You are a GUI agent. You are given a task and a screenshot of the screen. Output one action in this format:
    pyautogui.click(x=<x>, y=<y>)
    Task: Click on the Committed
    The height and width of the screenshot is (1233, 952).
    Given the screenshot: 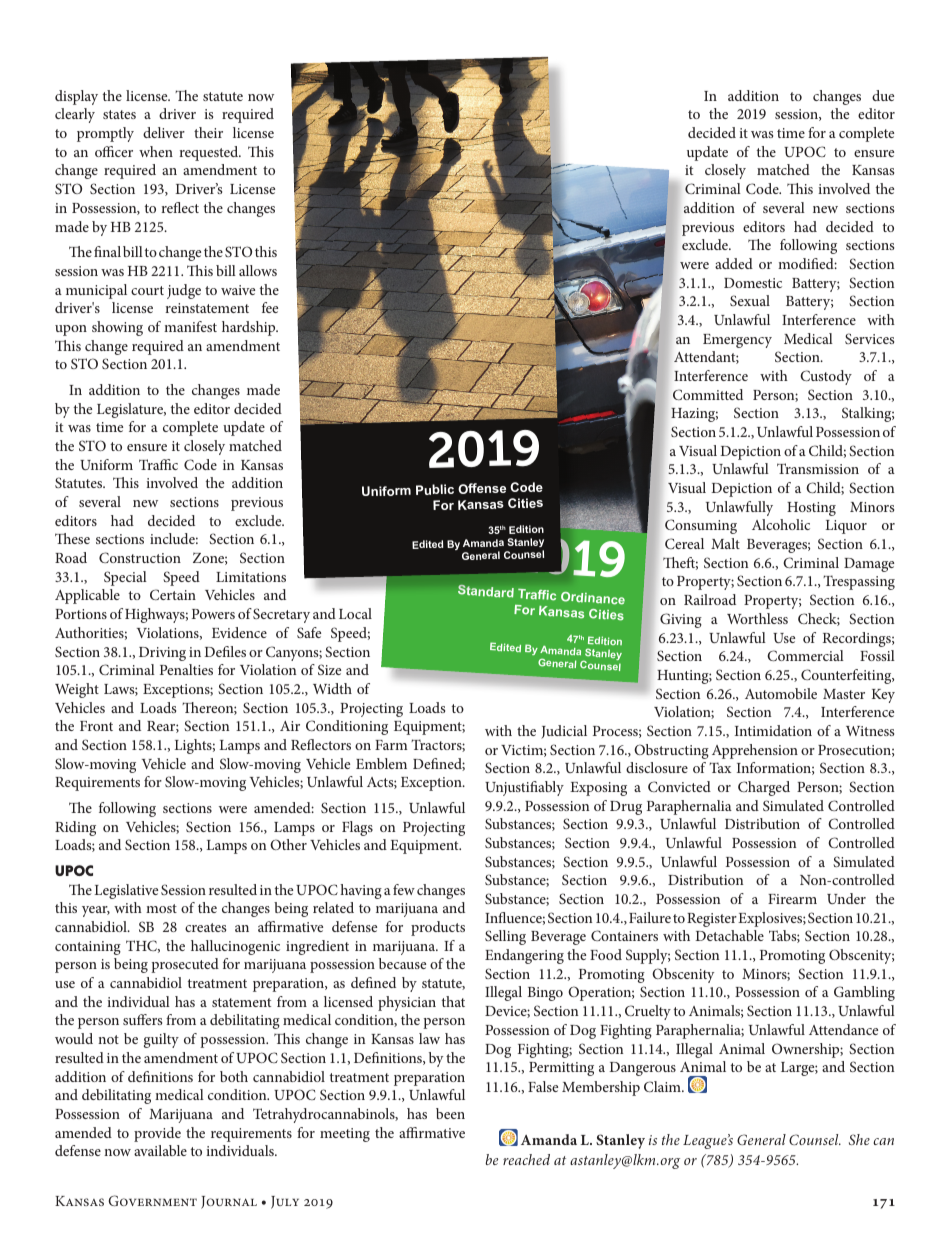 What is the action you would take?
    pyautogui.click(x=708, y=394)
